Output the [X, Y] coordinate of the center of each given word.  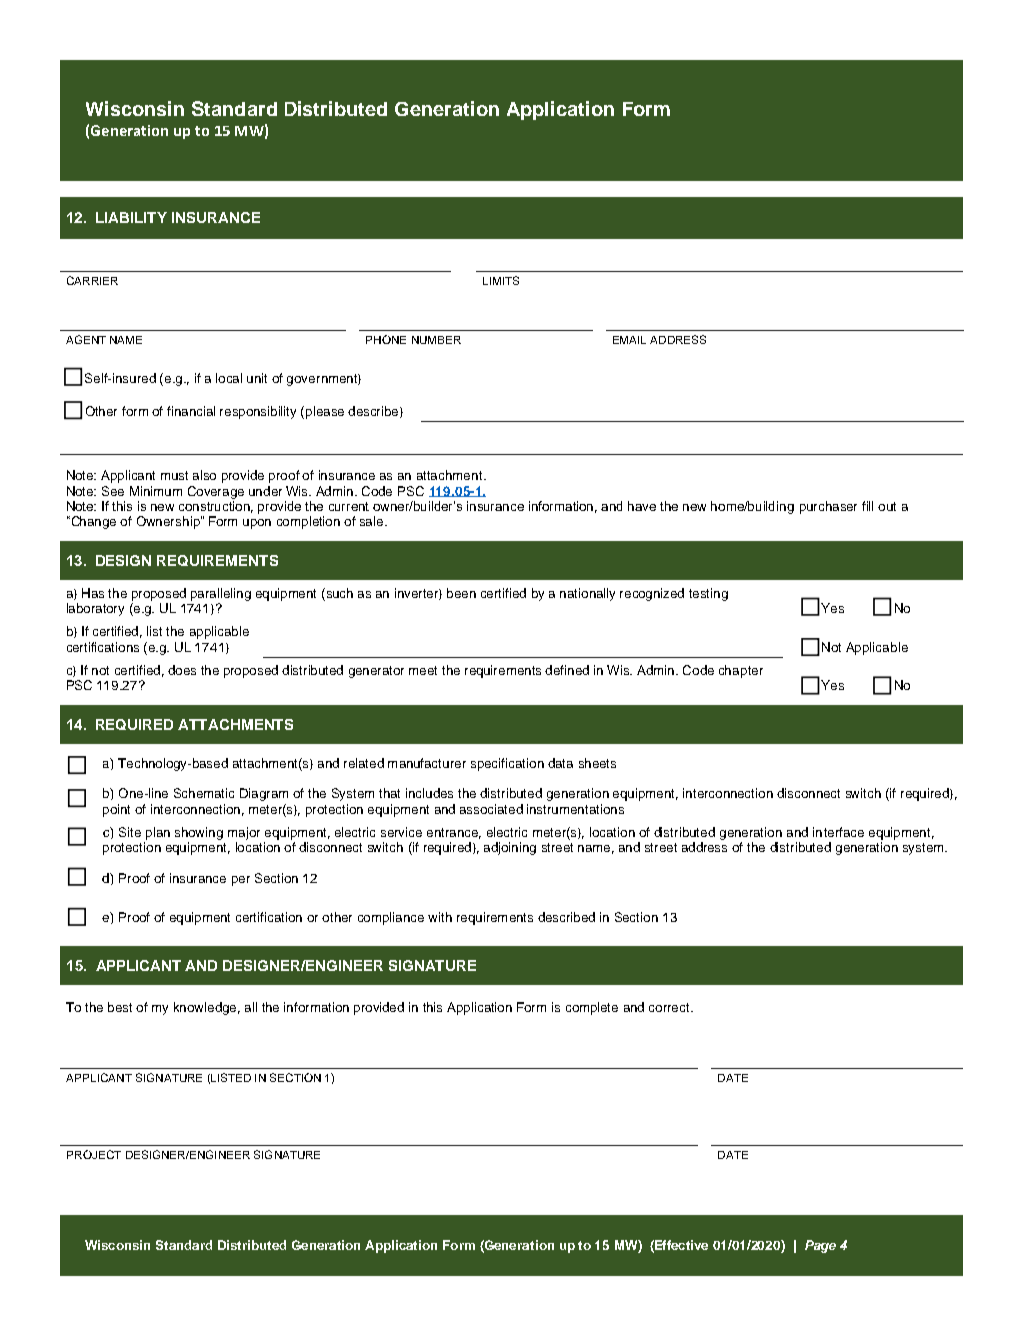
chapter [741, 671]
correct [670, 1007]
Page [820, 1246]
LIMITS [501, 280]
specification [507, 764]
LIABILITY [131, 217]
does [182, 670]
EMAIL [629, 340]
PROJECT [94, 1154]
